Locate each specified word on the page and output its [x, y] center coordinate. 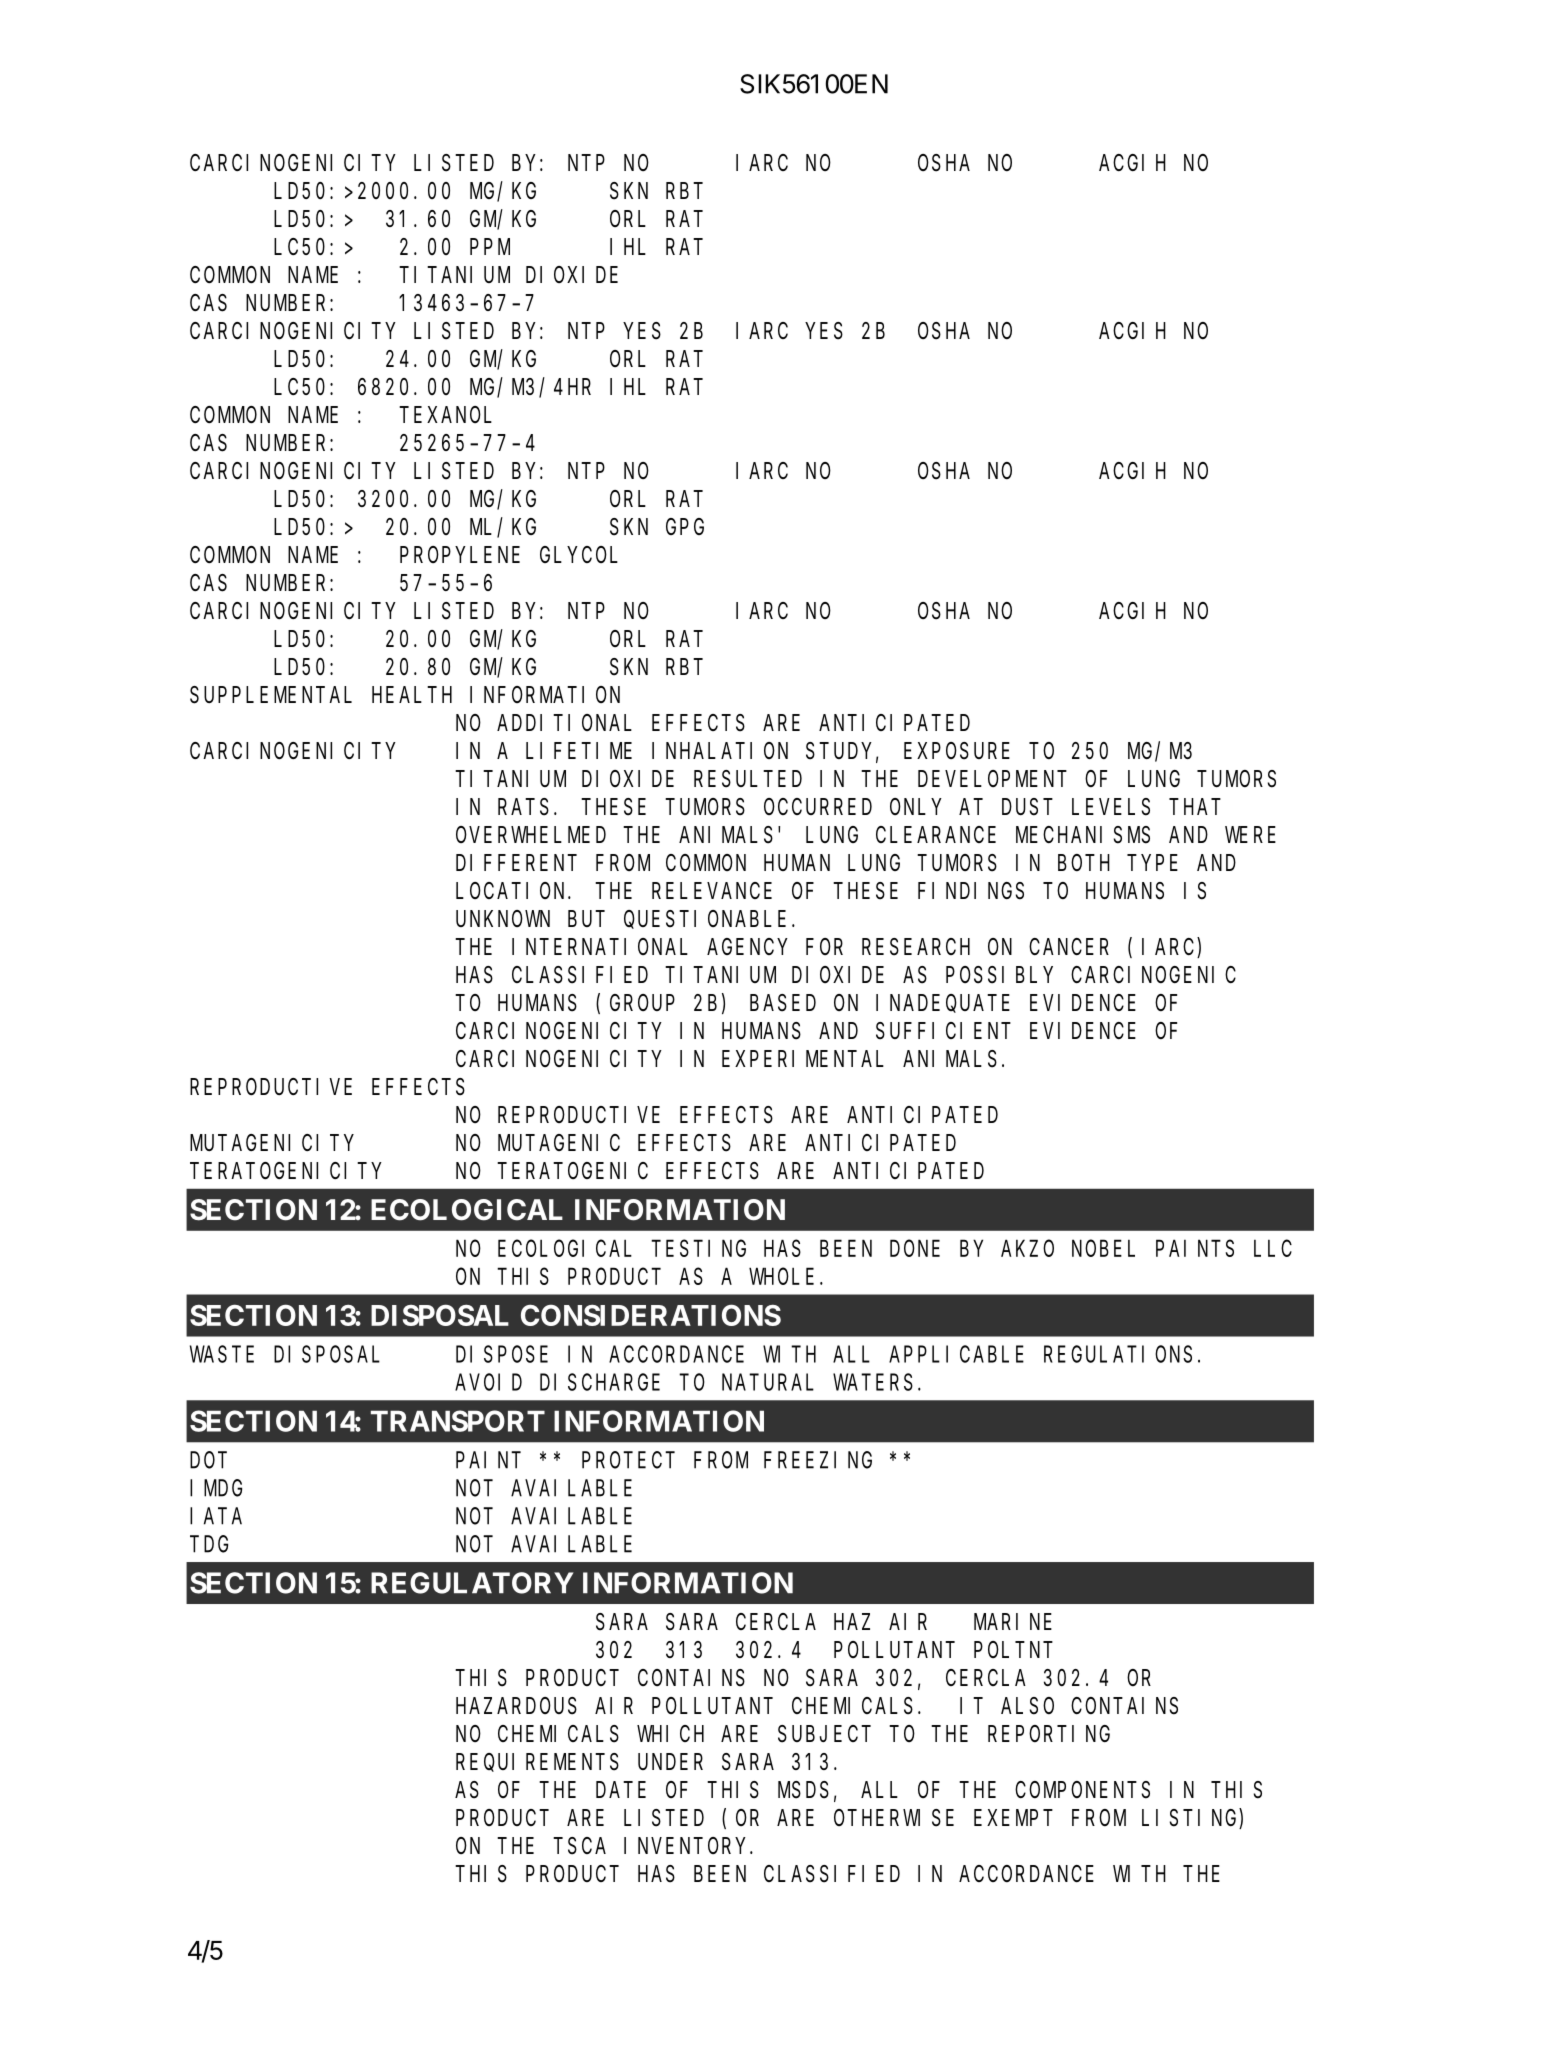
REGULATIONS [1118, 1354]
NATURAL [768, 1383]
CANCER [1069, 947]
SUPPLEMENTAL [271, 695]
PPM [490, 247]
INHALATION [720, 751]
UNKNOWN [503, 919]
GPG [685, 527]
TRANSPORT [458, 1421]
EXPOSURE [957, 751]
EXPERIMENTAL [803, 1059]
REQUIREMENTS [537, 1763]
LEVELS [1111, 807]
